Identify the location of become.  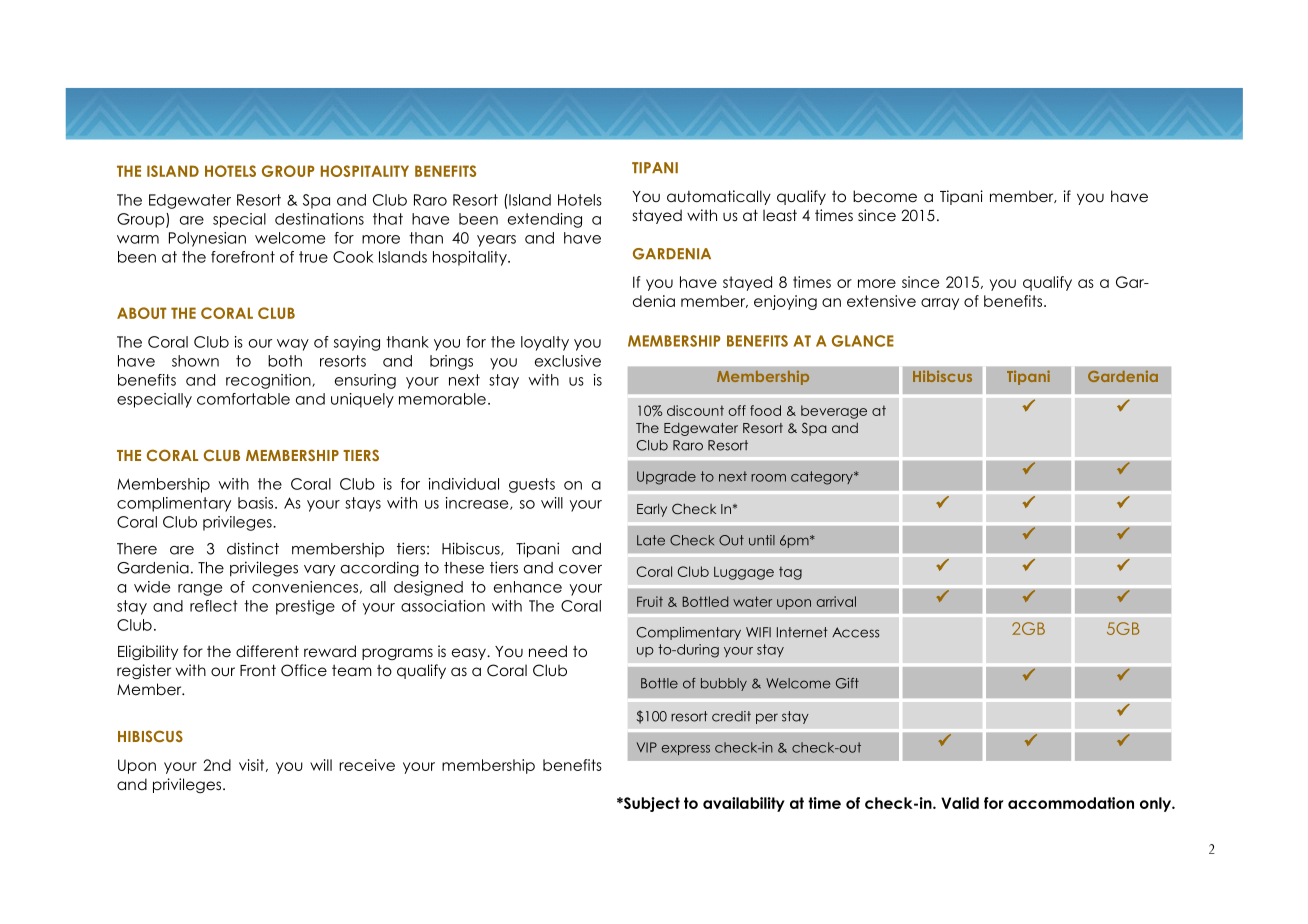
(885, 196).
